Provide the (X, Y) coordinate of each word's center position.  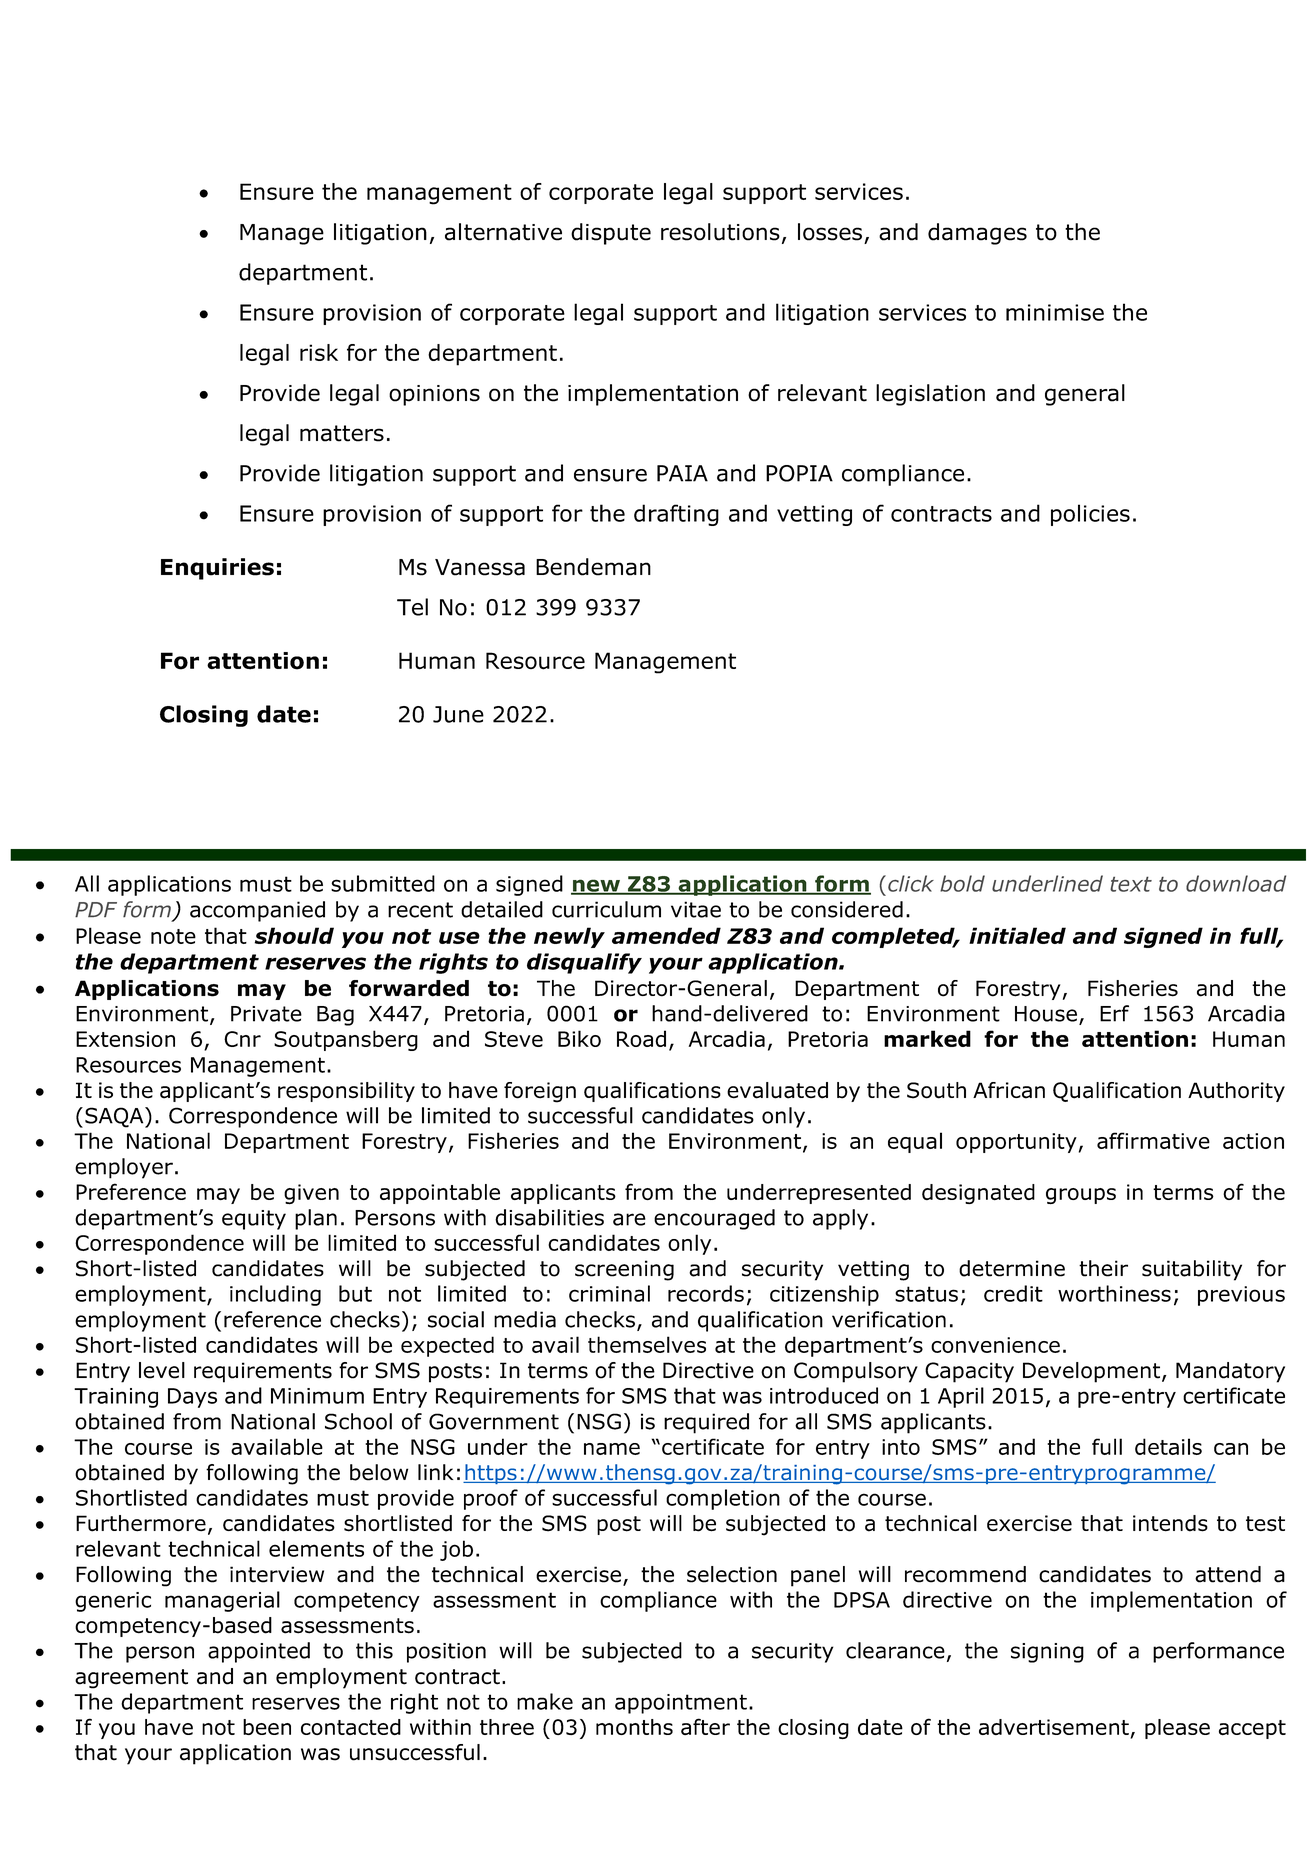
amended (666, 935)
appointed (259, 1652)
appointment (681, 1704)
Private (266, 1014)
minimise (1055, 312)
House (1046, 1014)
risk (319, 352)
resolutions (720, 232)
